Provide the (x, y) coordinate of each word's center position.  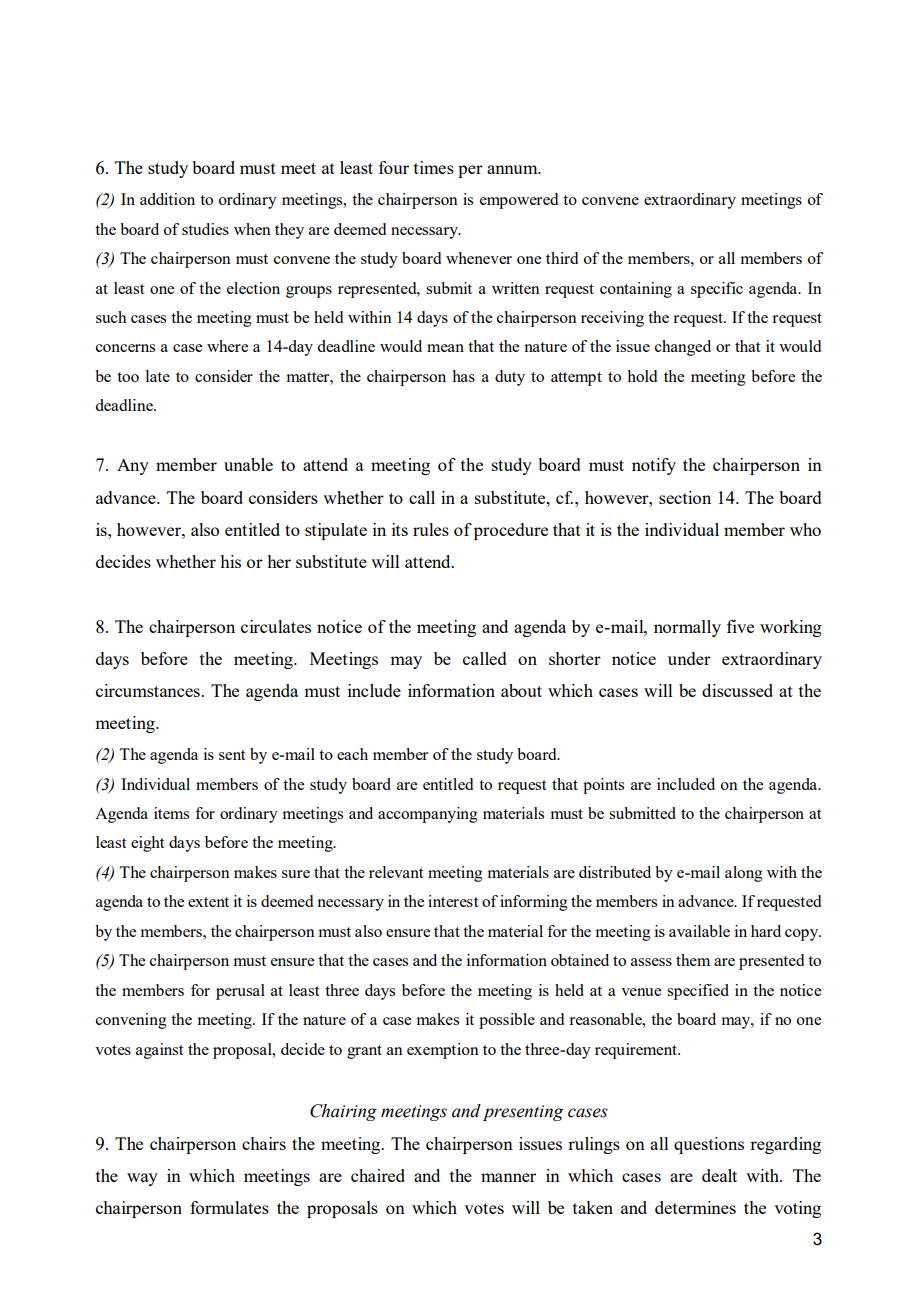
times (434, 167)
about (521, 690)
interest (453, 901)
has (463, 376)
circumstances (149, 690)
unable (248, 464)
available (699, 931)
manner (508, 1177)
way (142, 1179)
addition (167, 199)
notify (654, 466)
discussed (737, 690)
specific (717, 290)
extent (208, 902)
